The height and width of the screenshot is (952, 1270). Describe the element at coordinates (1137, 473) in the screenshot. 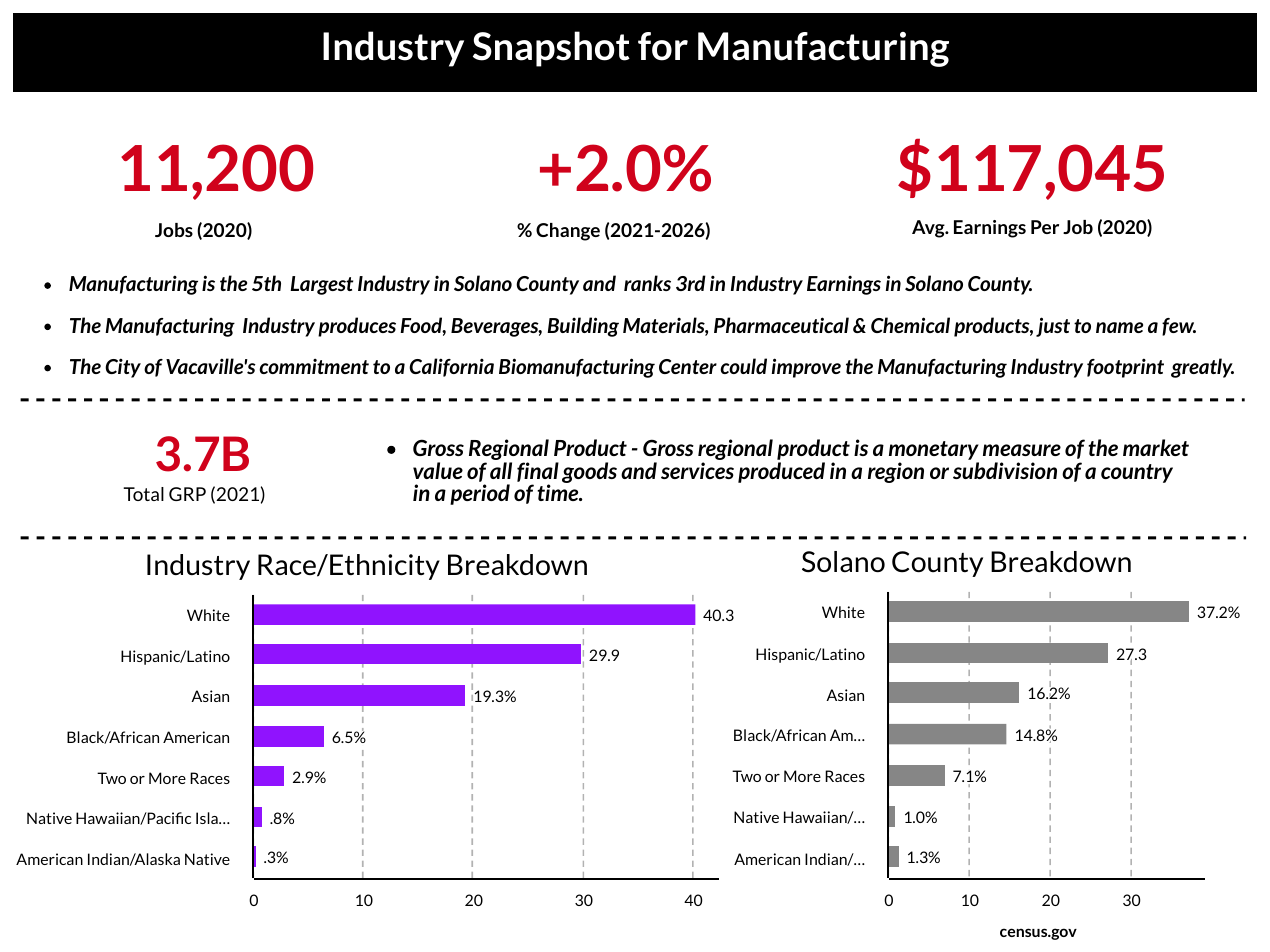

I see `country` at that location.
